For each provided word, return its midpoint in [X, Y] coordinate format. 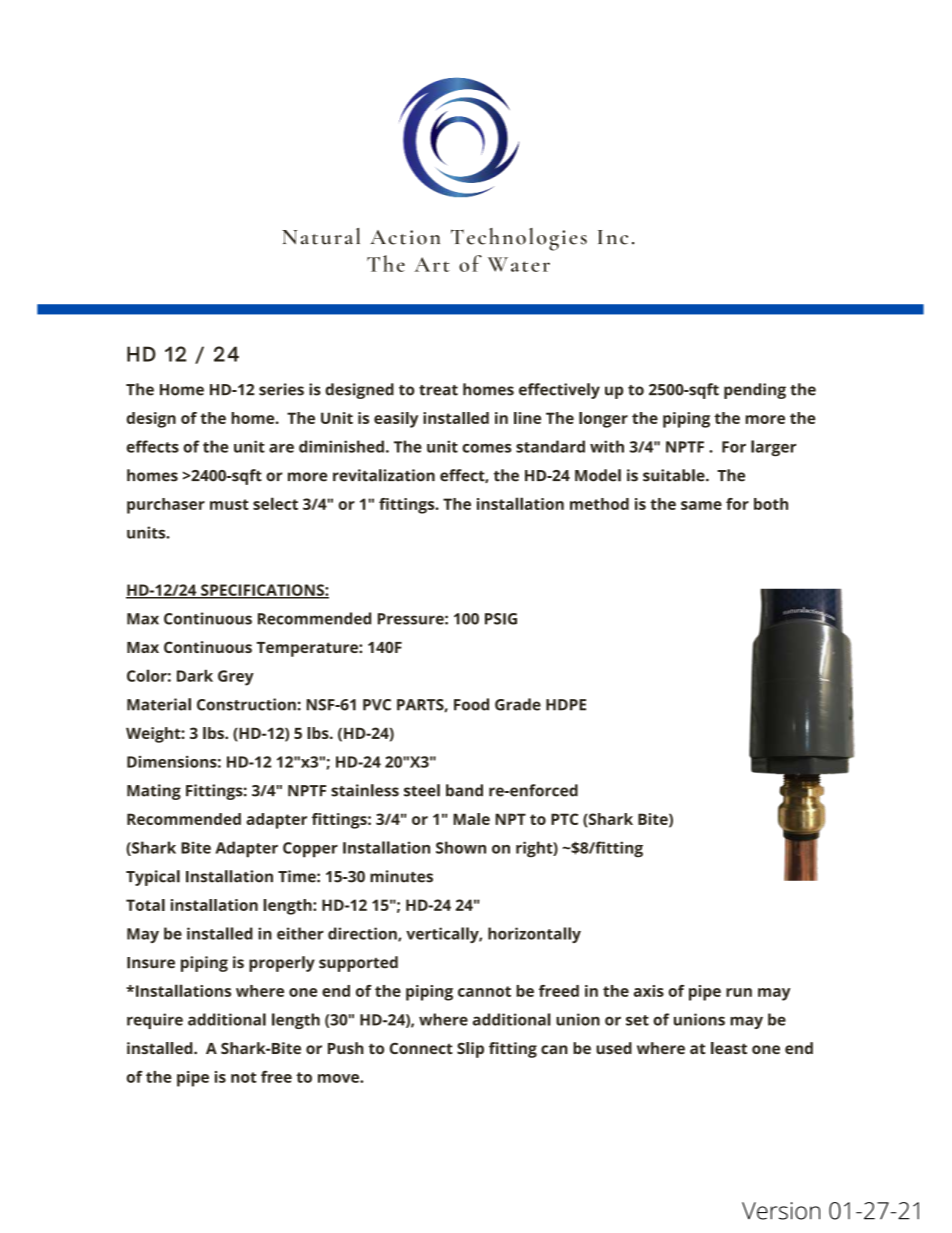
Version [781, 1211]
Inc [613, 237]
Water [519, 264]
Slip [470, 1050]
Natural [321, 236]
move [339, 1078]
